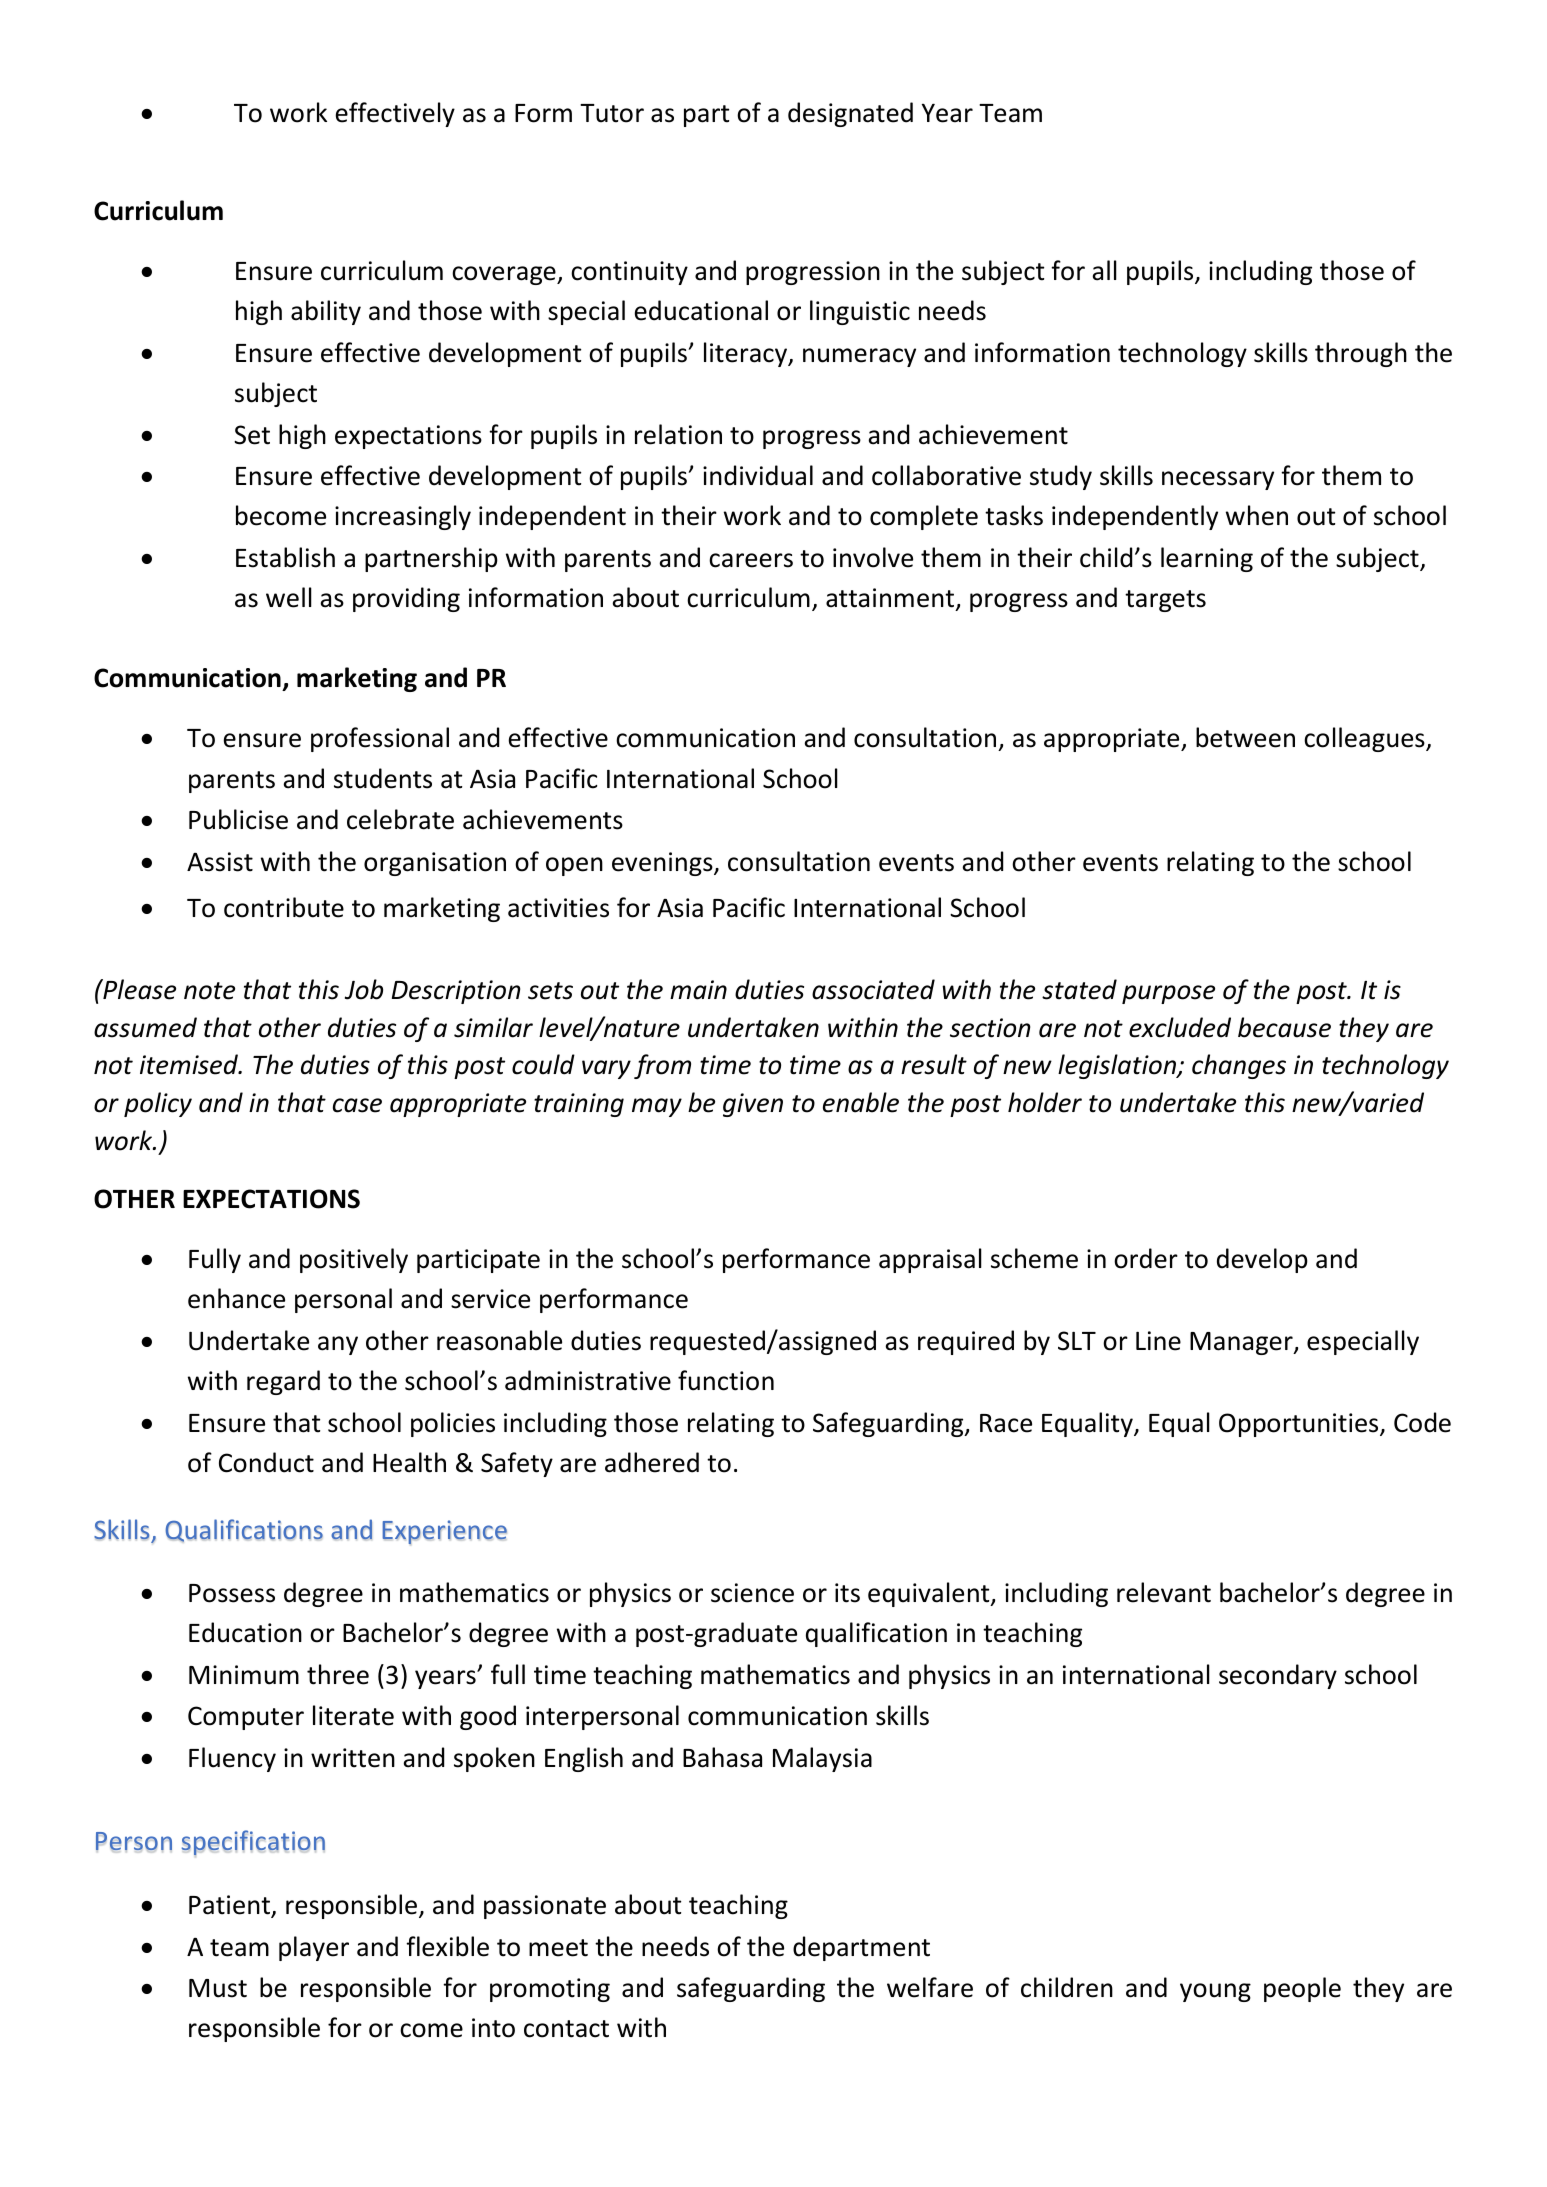 The height and width of the page is (2187, 1547). I want to click on learning, so click(1207, 559).
